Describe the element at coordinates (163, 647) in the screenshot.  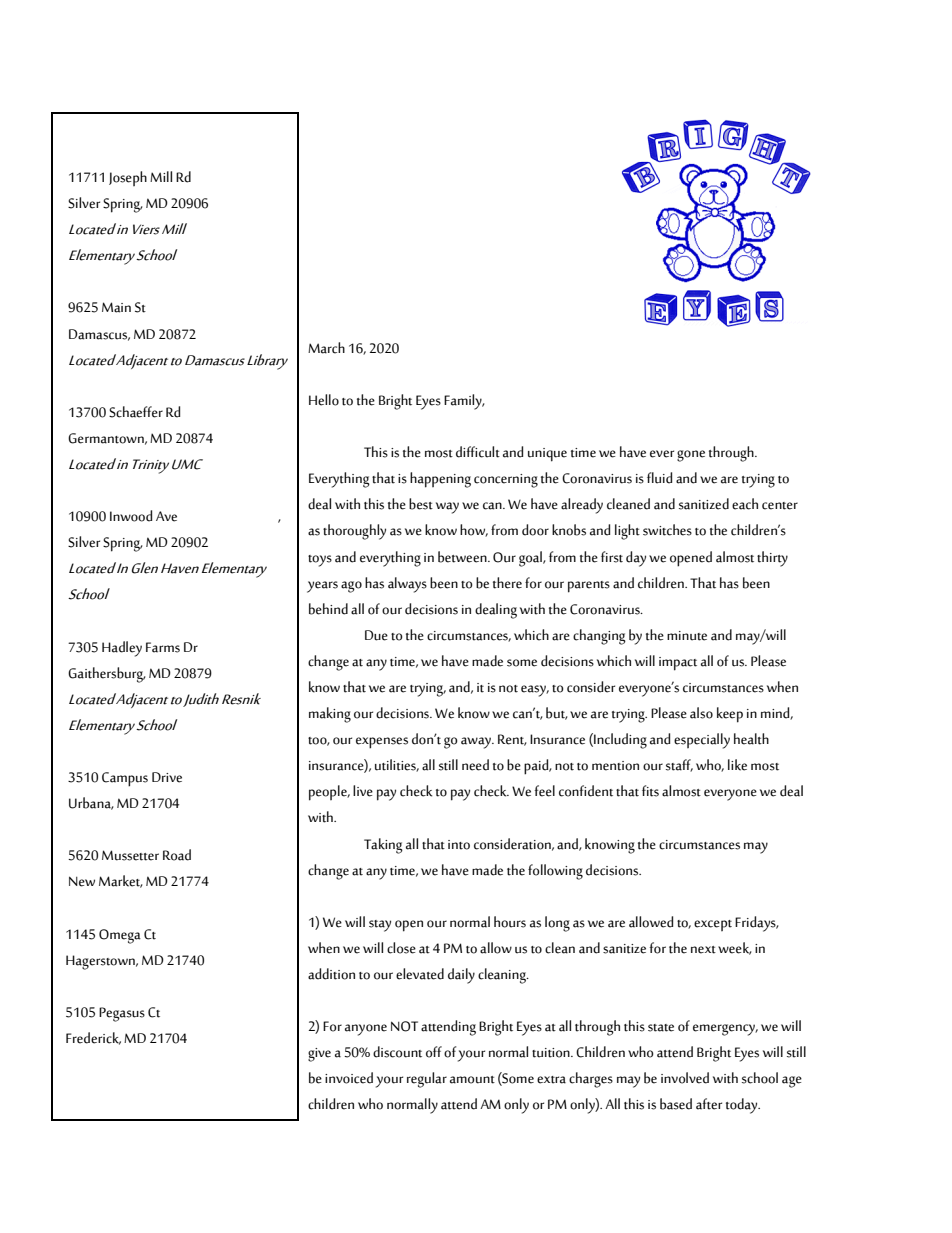
I see `Farms` at that location.
